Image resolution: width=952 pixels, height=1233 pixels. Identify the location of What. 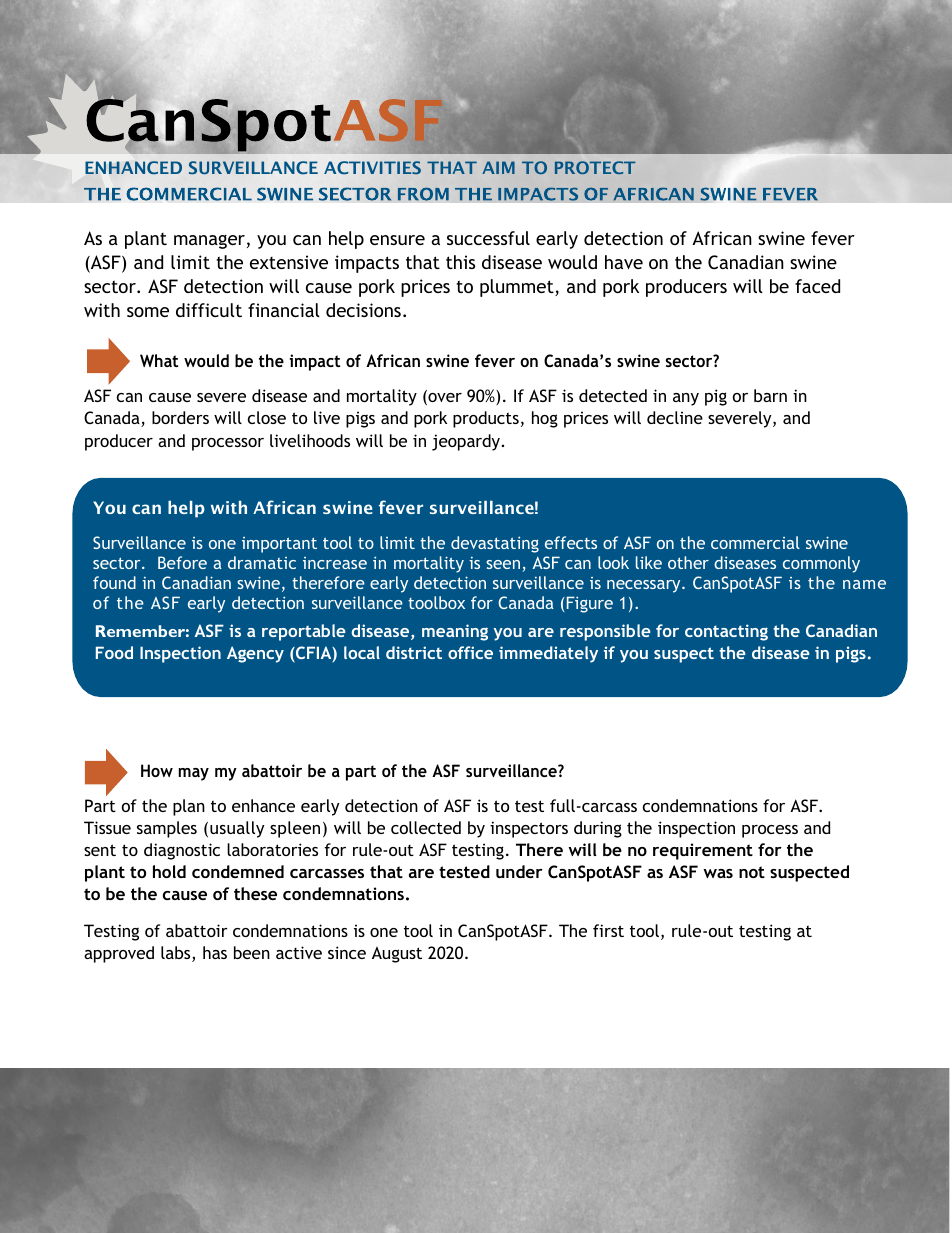
(159, 360).
